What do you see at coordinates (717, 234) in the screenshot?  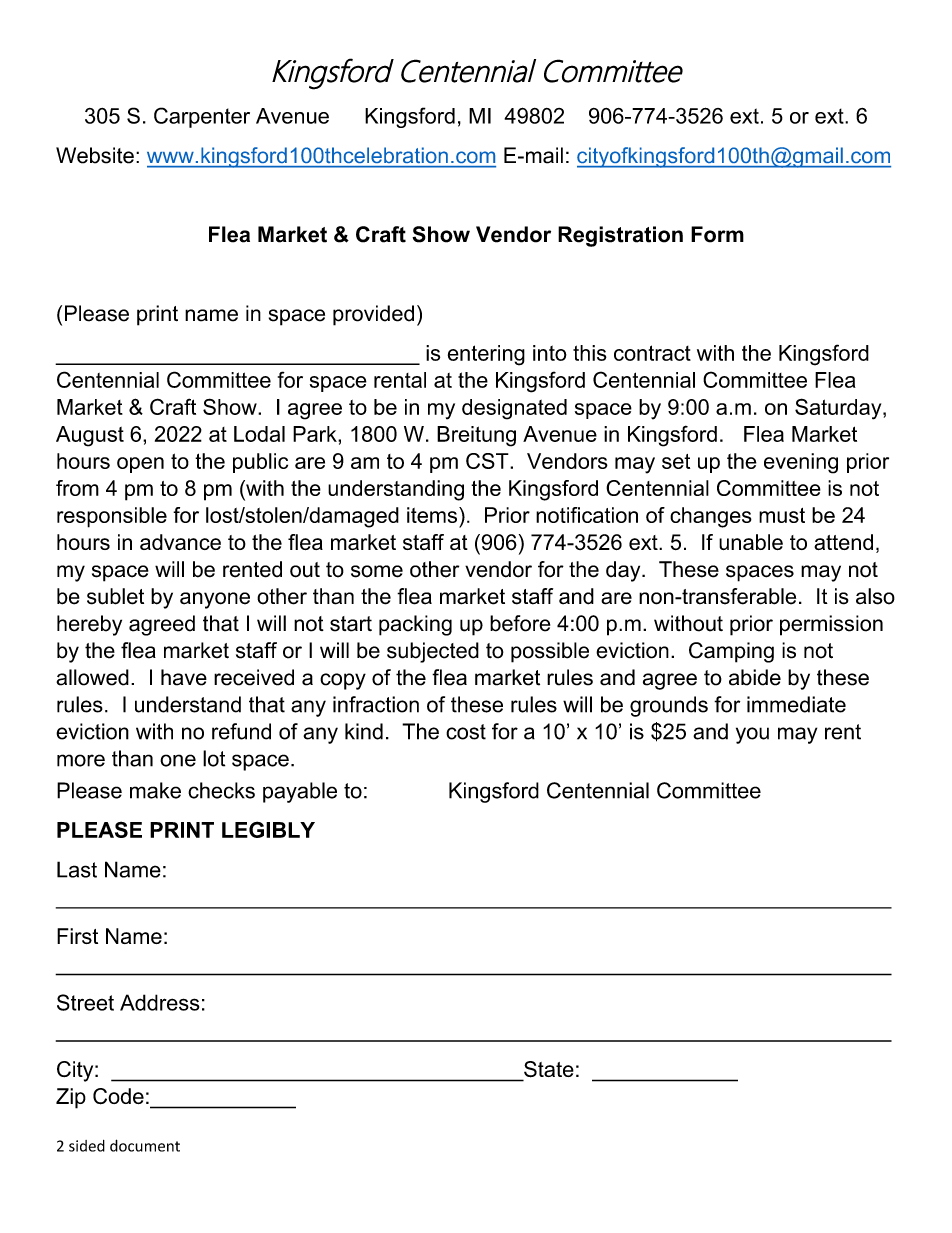 I see `Form` at bounding box center [717, 234].
